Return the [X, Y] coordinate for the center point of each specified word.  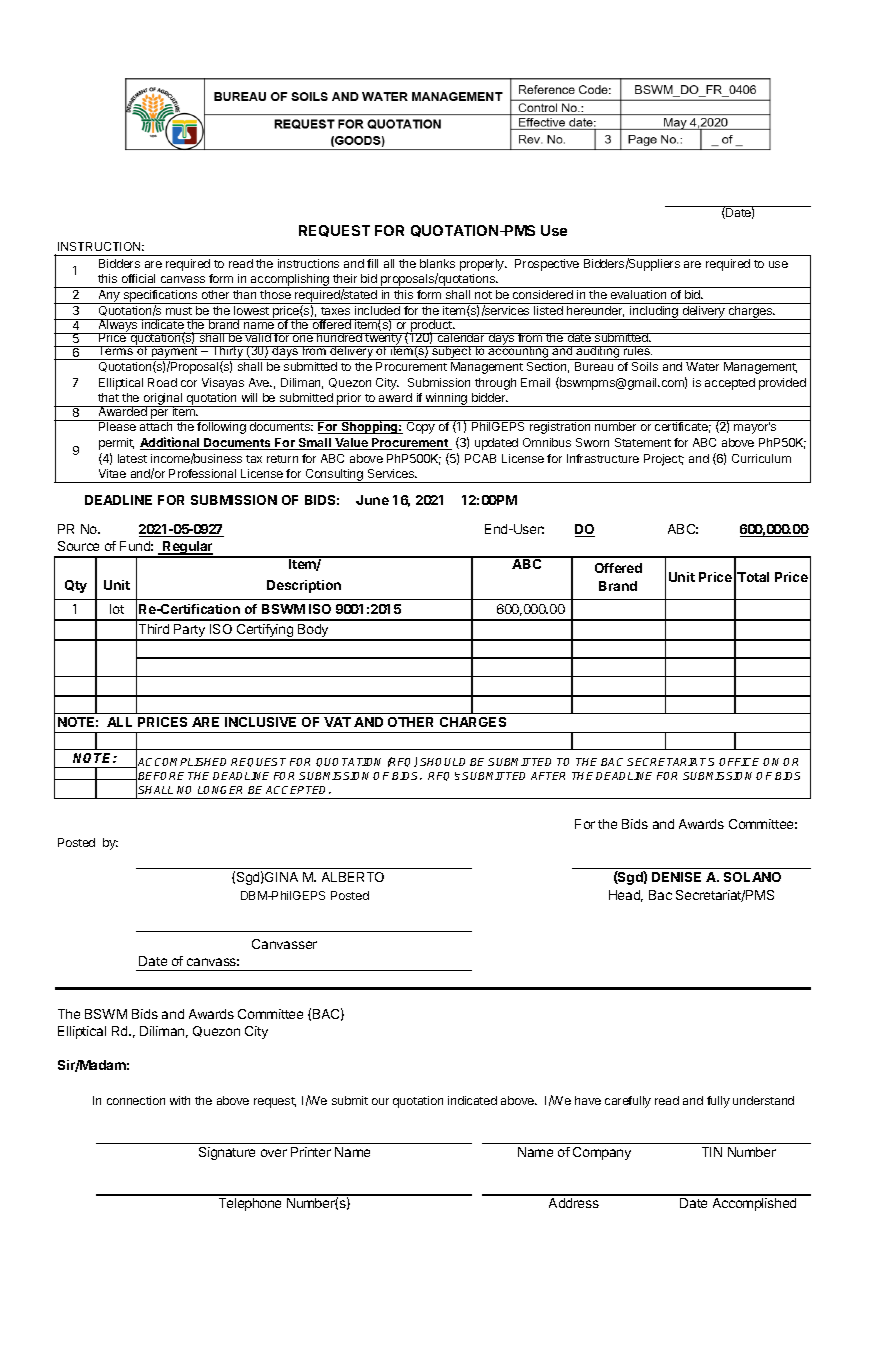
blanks [437, 263]
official [138, 278]
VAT [337, 722]
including [654, 313]
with [180, 1100]
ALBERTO [353, 877]
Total [753, 577]
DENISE [676, 877]
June [372, 500]
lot [117, 609]
